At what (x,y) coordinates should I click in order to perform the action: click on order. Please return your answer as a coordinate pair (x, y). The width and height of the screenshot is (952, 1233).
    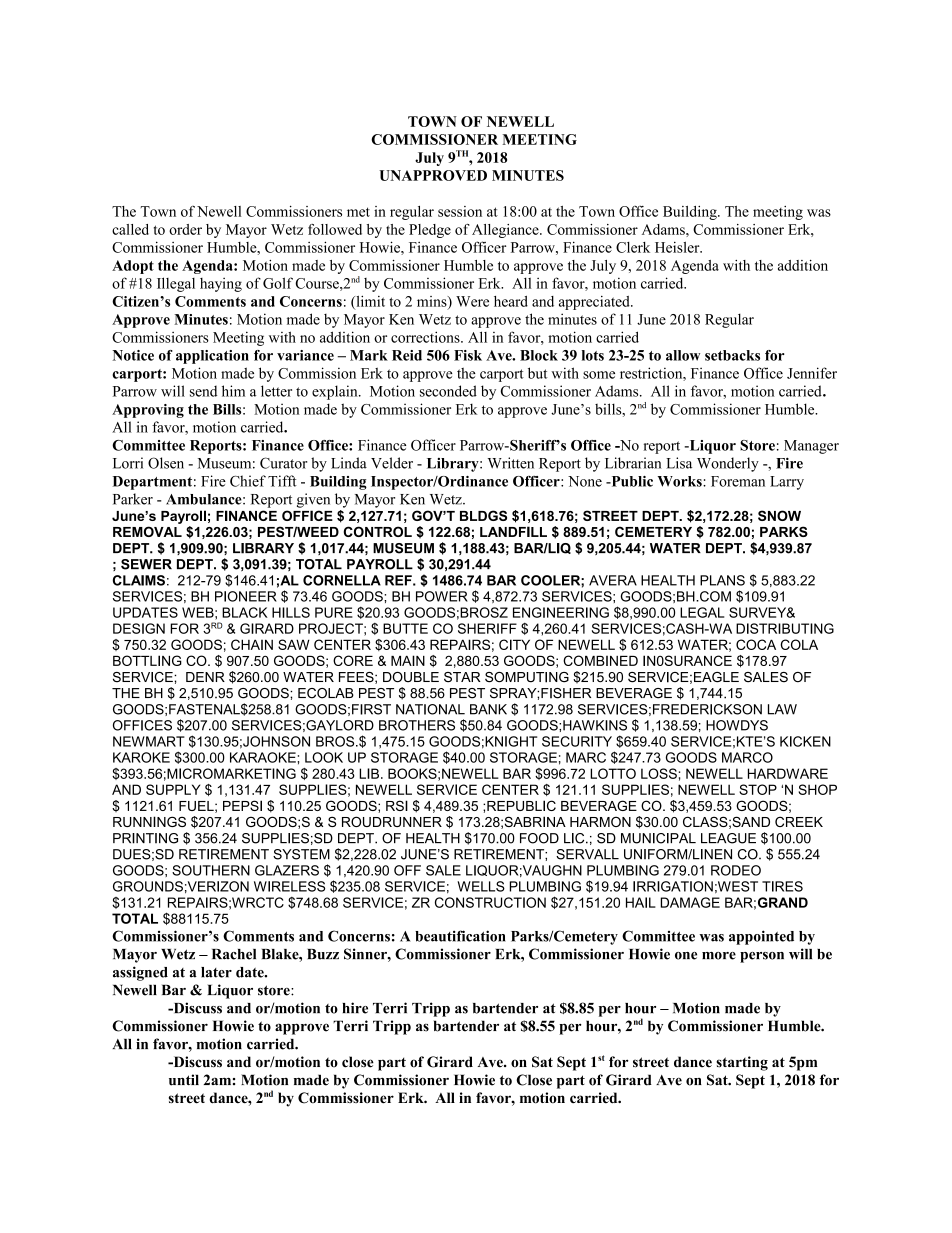
    Looking at the image, I should click on (185, 229).
